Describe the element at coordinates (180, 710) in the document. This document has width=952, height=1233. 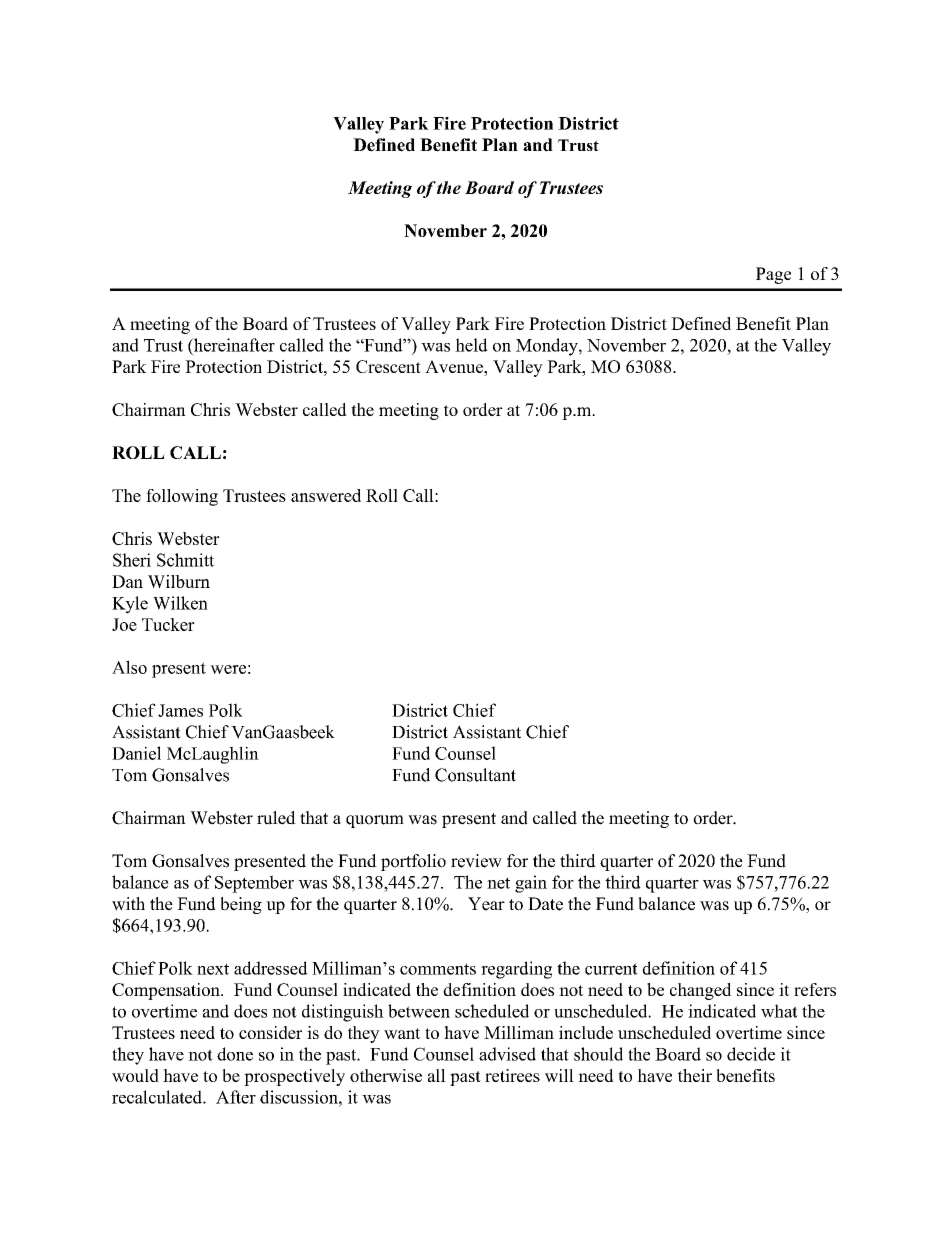
I see `James` at that location.
